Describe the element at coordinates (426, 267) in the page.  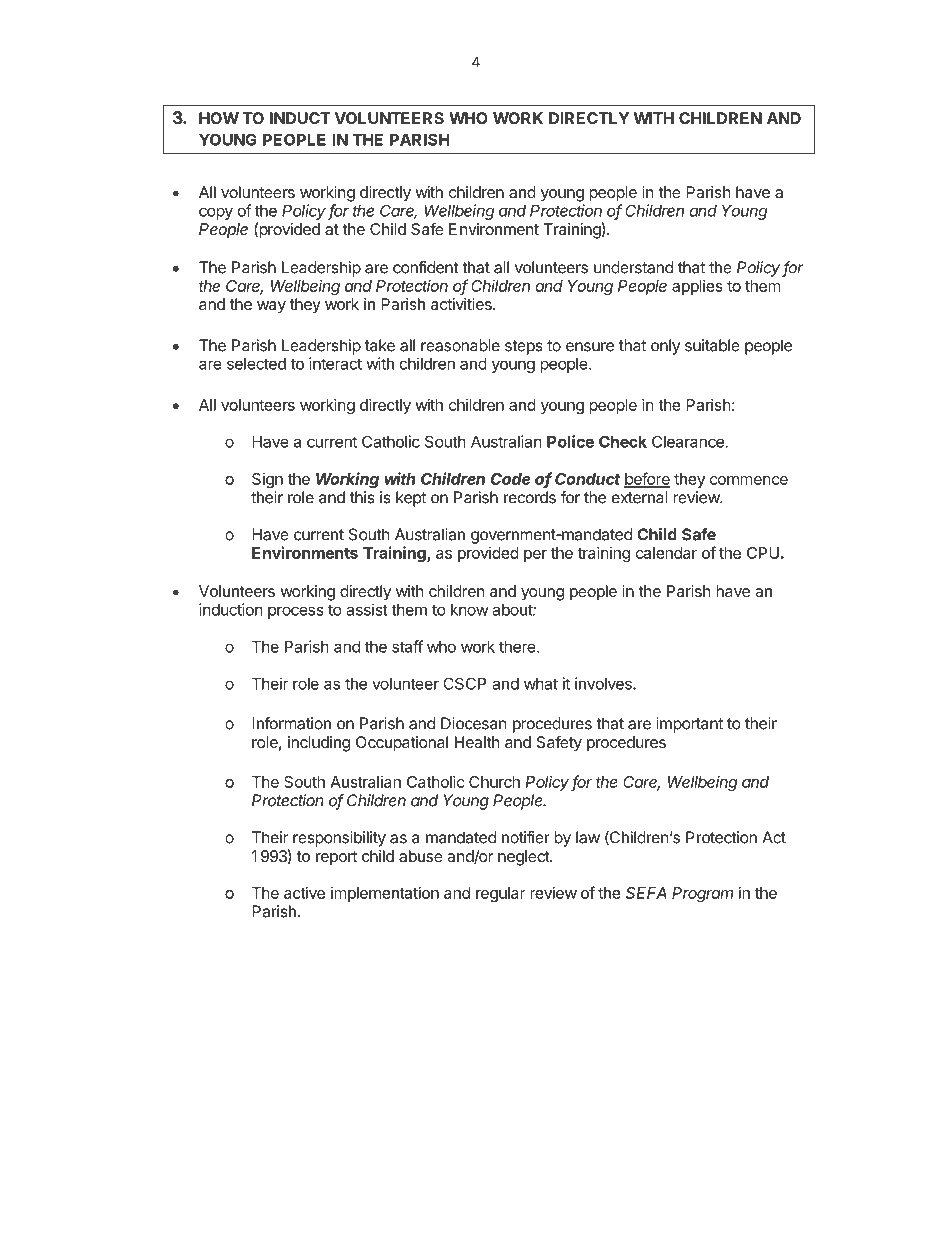
I see `confident` at that location.
